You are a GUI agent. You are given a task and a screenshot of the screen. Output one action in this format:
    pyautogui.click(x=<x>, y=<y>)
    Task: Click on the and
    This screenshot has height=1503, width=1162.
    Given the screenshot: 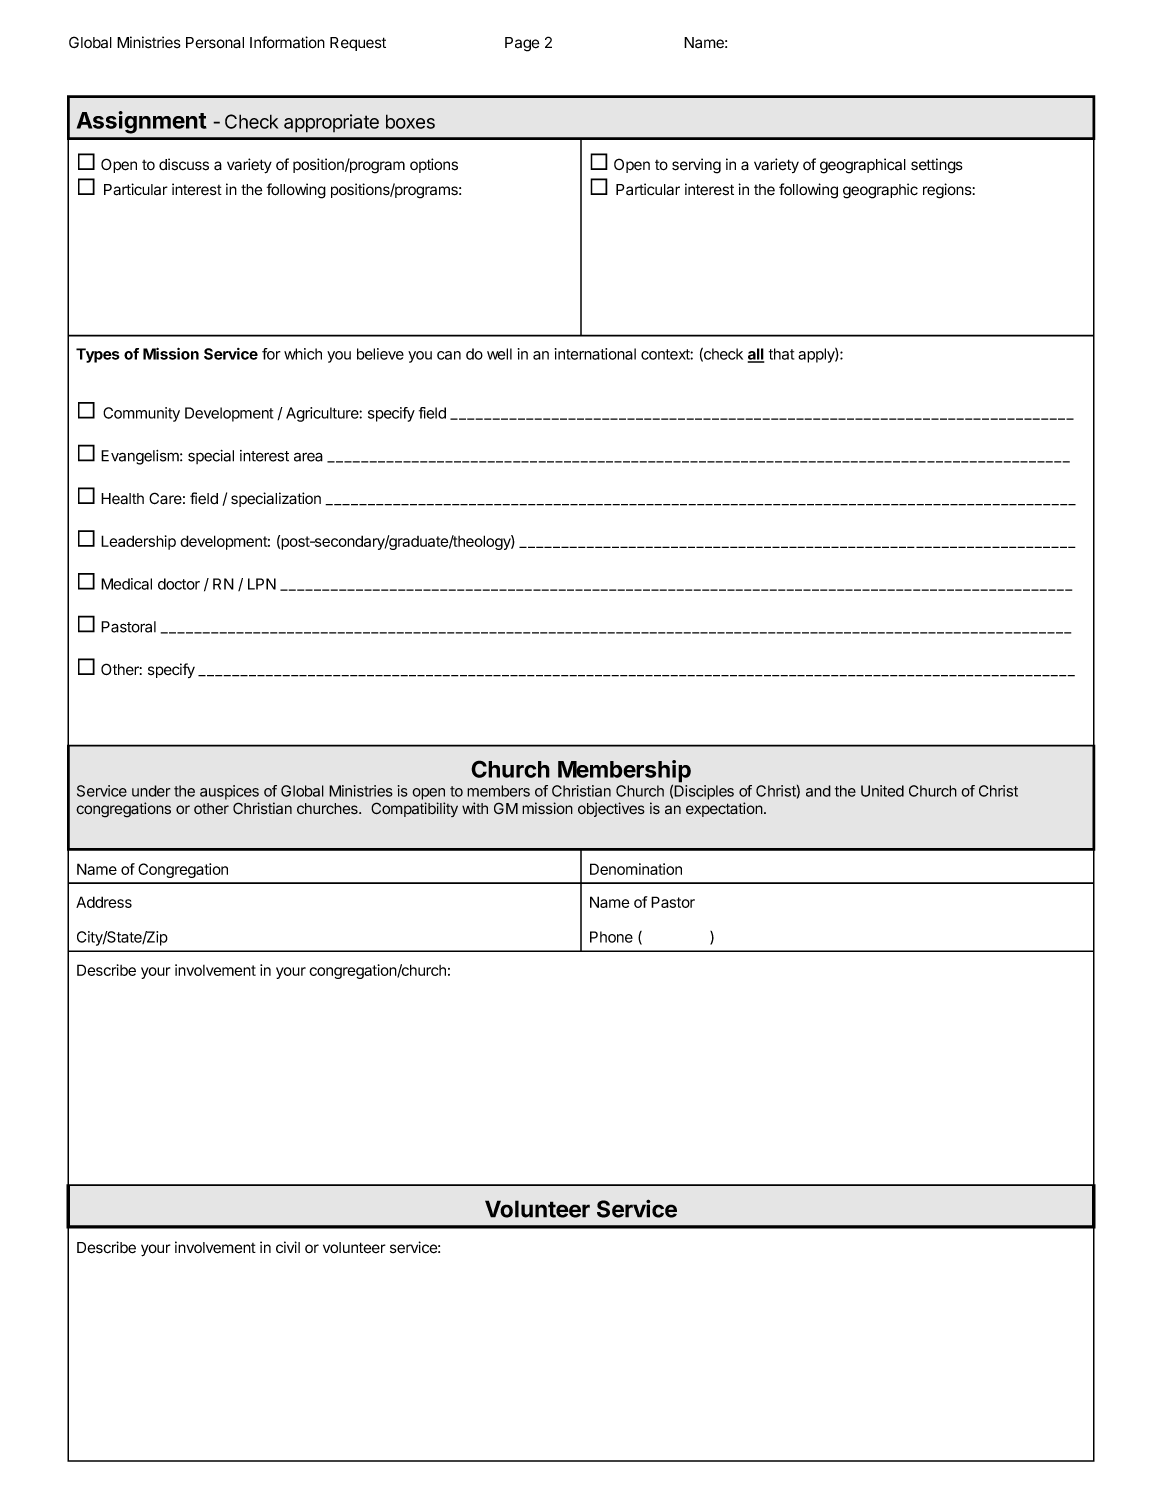 What is the action you would take?
    pyautogui.click(x=818, y=791)
